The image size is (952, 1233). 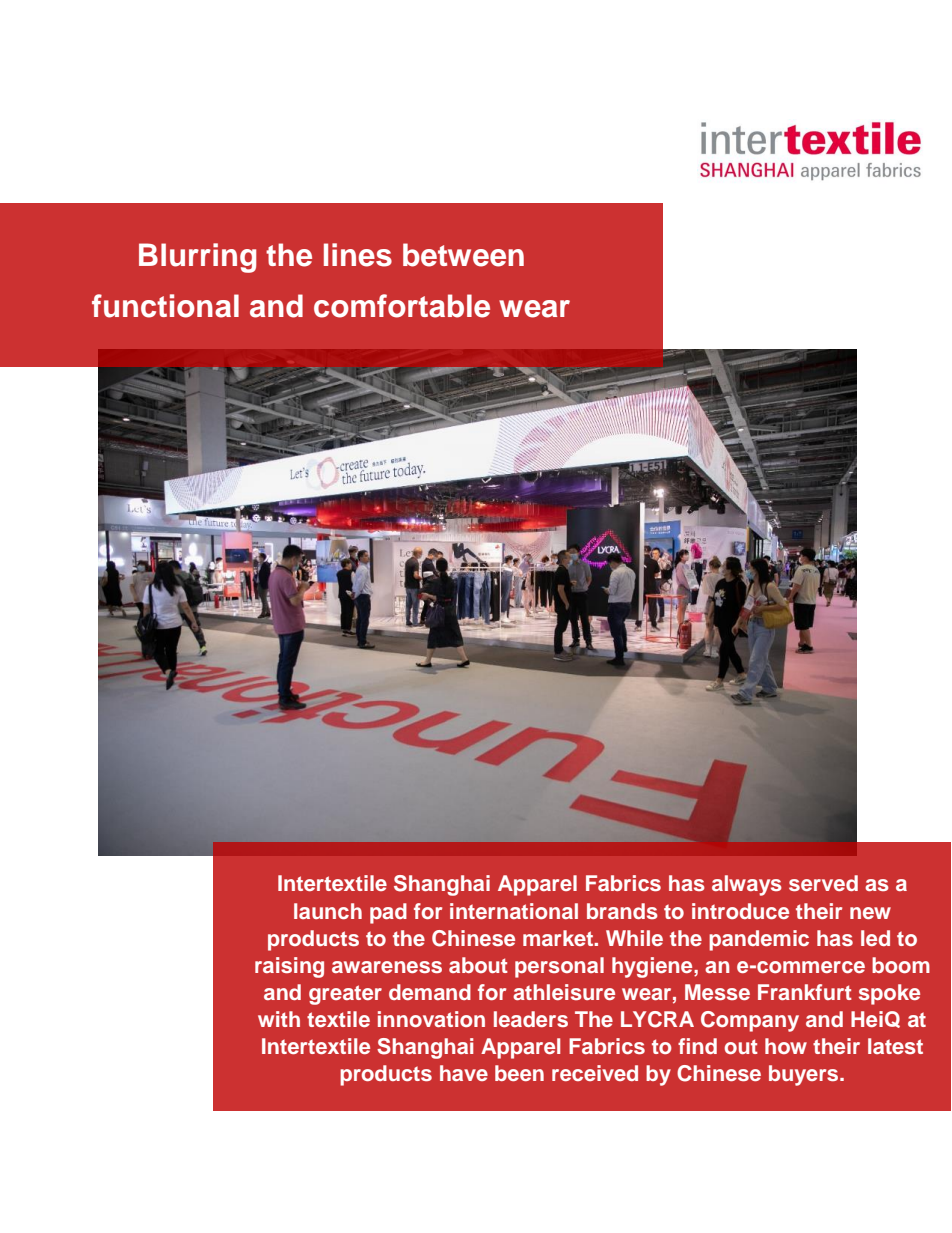 I want to click on comfortable, so click(x=402, y=306).
